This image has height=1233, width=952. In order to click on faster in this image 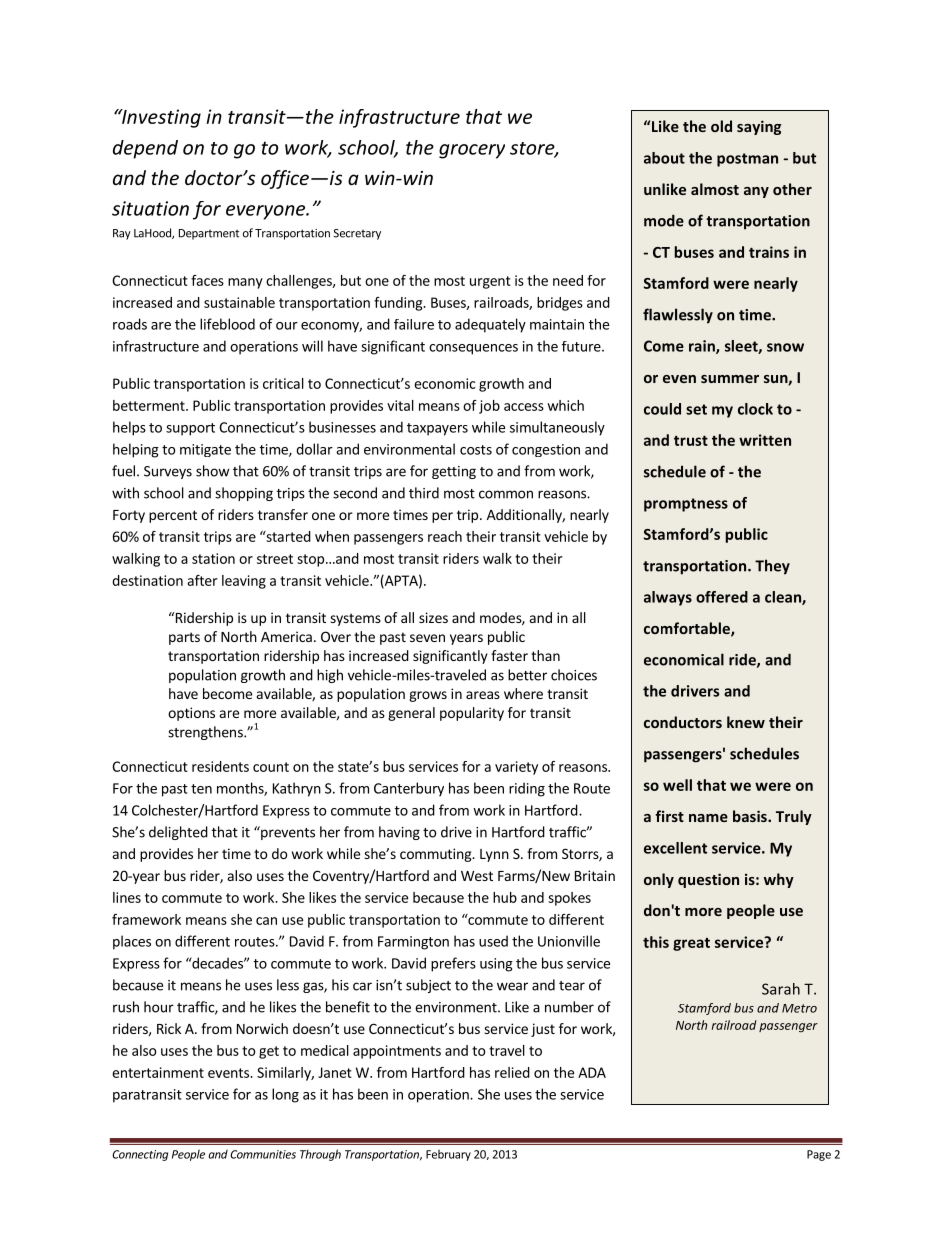, I will do `click(509, 655)`.
